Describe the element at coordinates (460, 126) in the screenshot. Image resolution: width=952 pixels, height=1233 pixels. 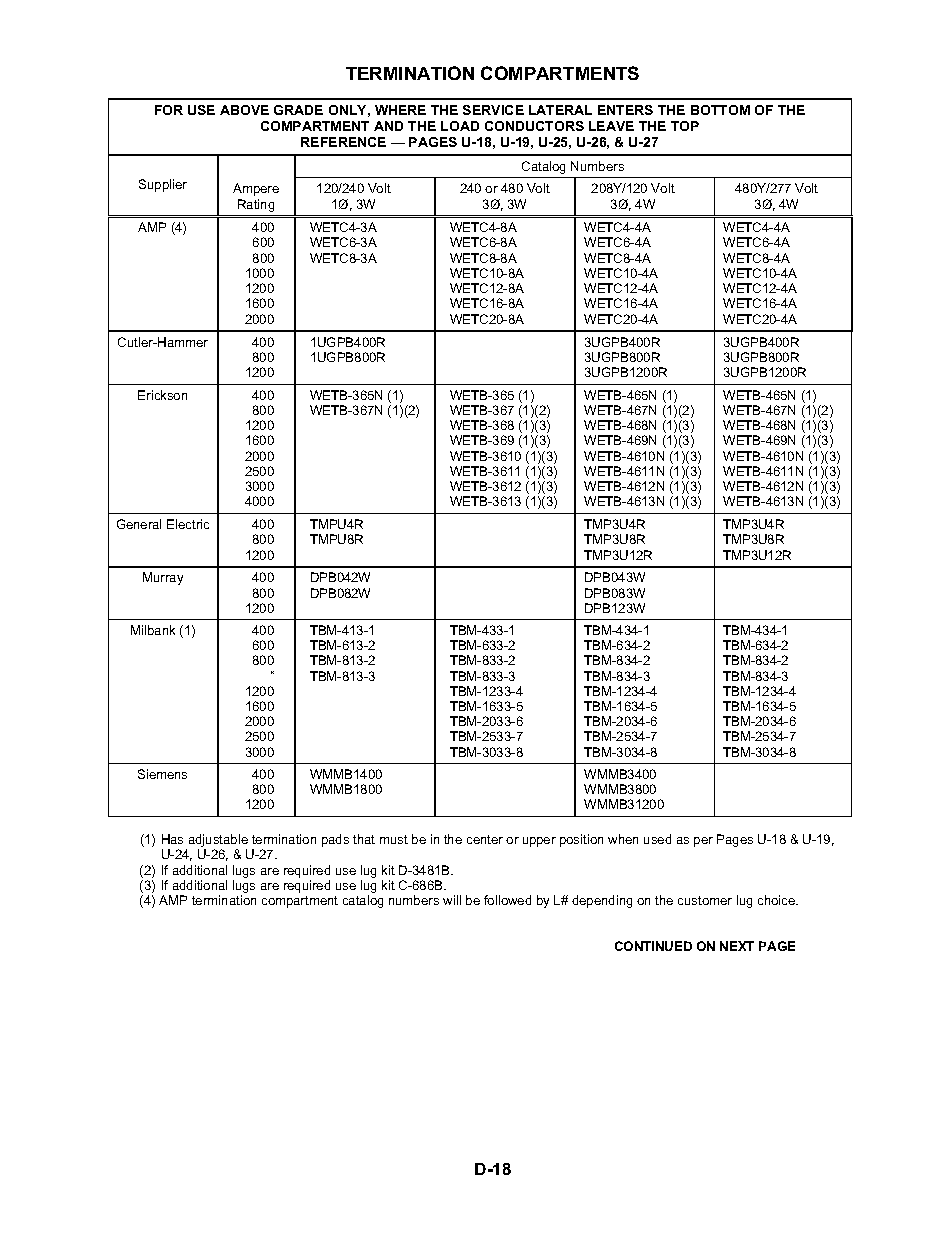
I see `LOAD` at that location.
